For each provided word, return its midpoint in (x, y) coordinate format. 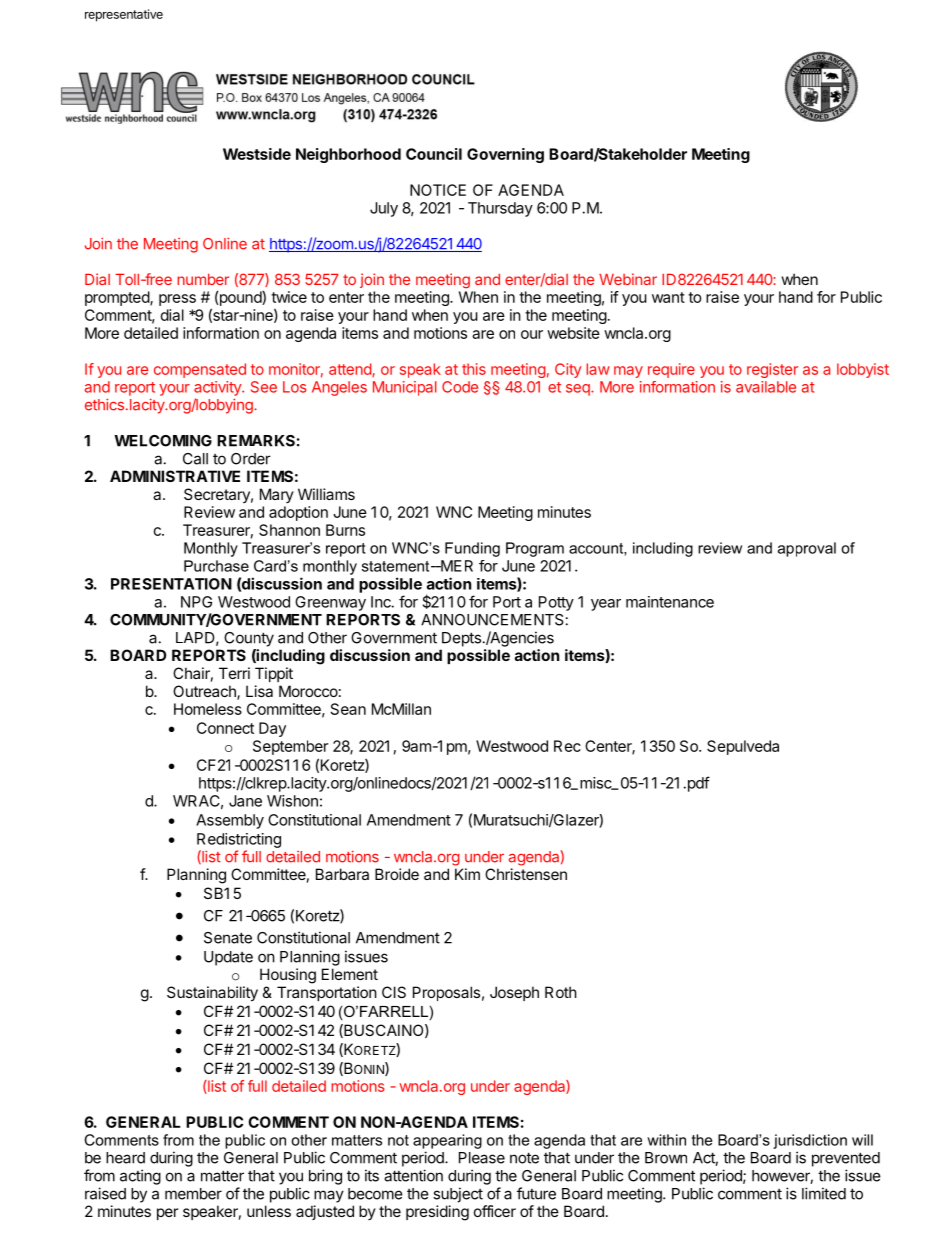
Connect (225, 728)
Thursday (500, 209)
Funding (472, 549)
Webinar (628, 279)
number (203, 279)
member (193, 1194)
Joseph (514, 993)
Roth (561, 992)
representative (124, 15)
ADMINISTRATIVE (175, 476)
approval (807, 549)
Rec (567, 746)
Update (228, 958)
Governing (505, 155)
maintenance (670, 602)
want (668, 297)
